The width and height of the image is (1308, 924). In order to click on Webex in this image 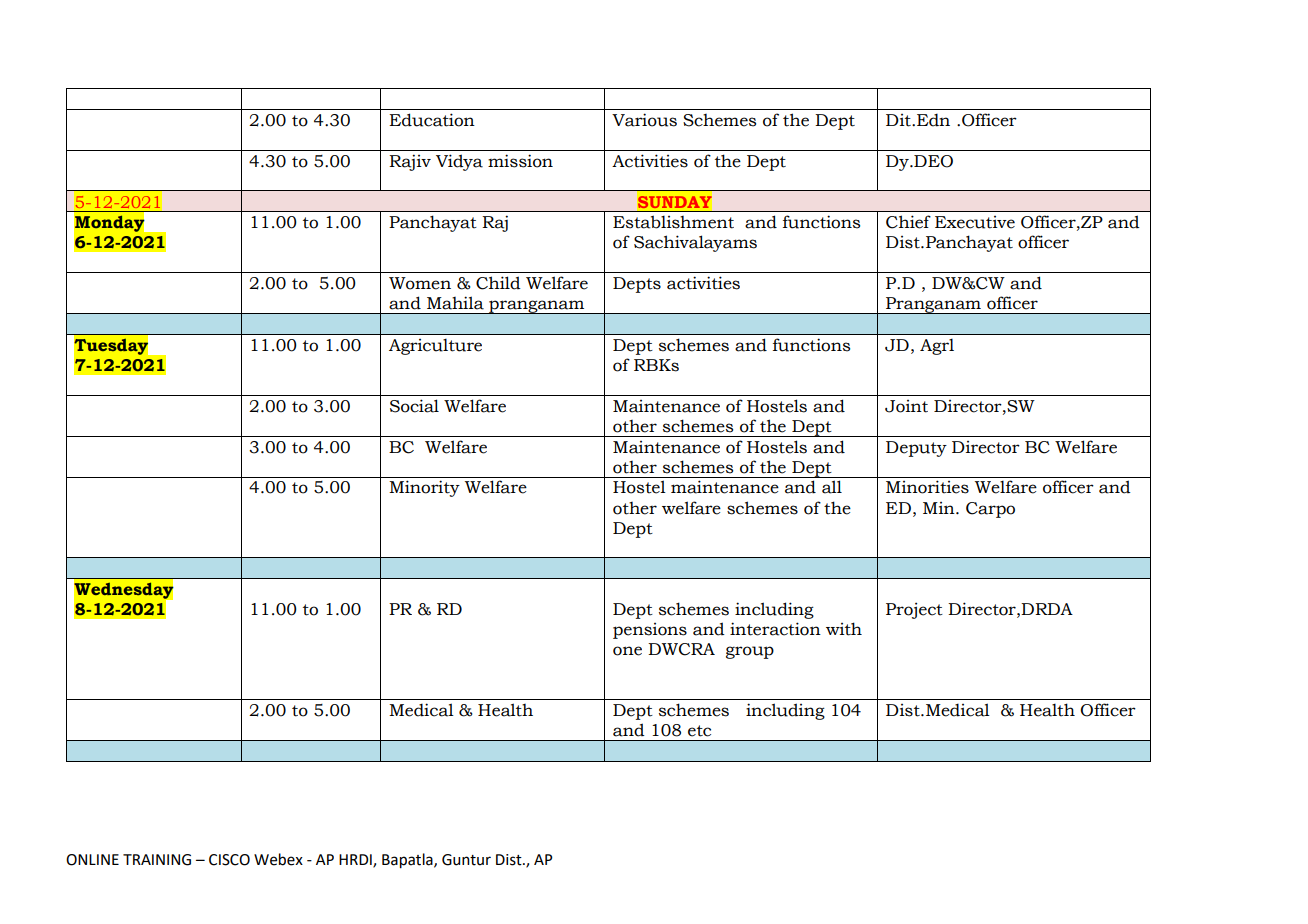, I will do `click(278, 859)`.
